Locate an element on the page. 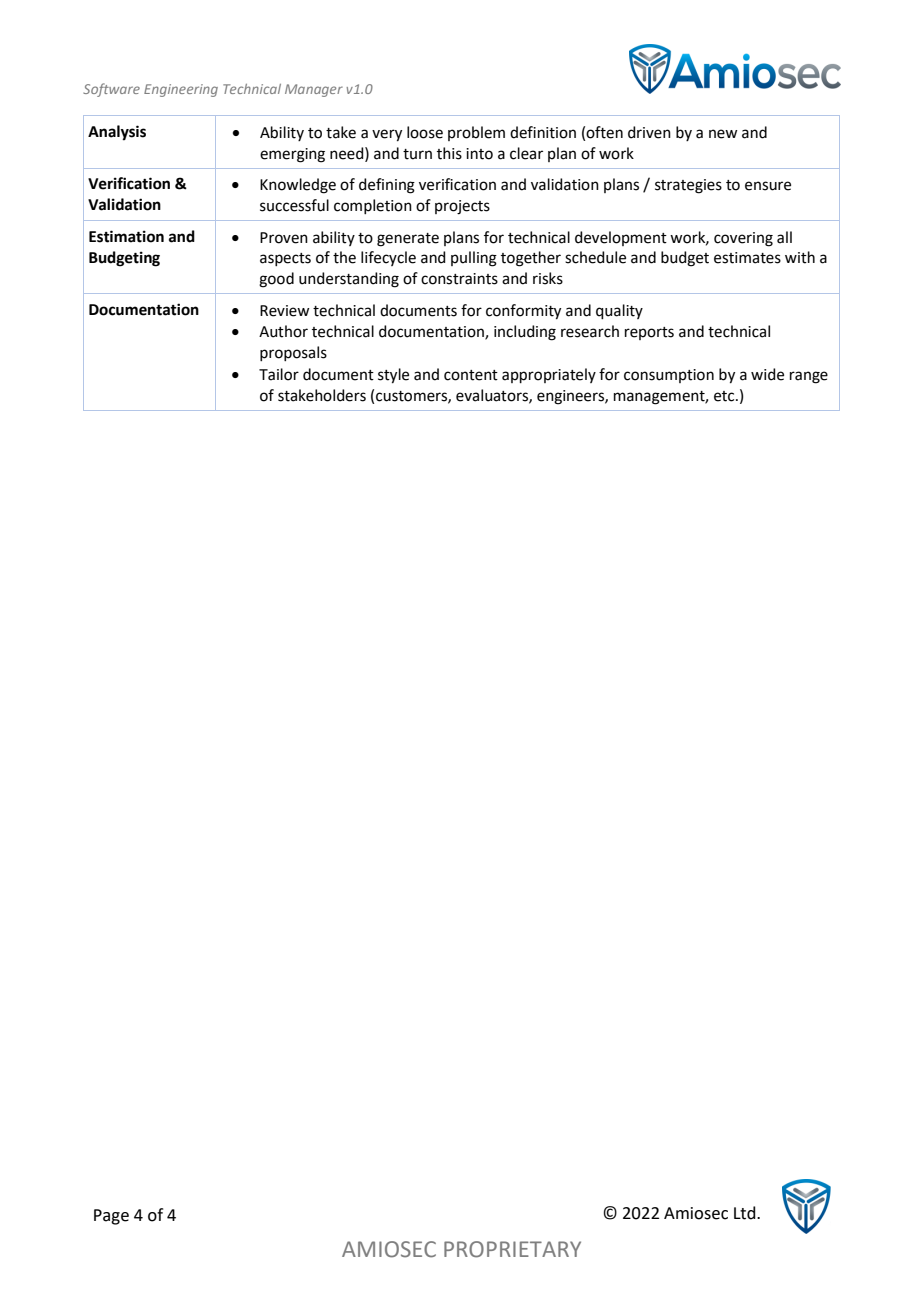 This page has height=1308, width=924. PROPRIETARY is located at coordinates (512, 1249).
